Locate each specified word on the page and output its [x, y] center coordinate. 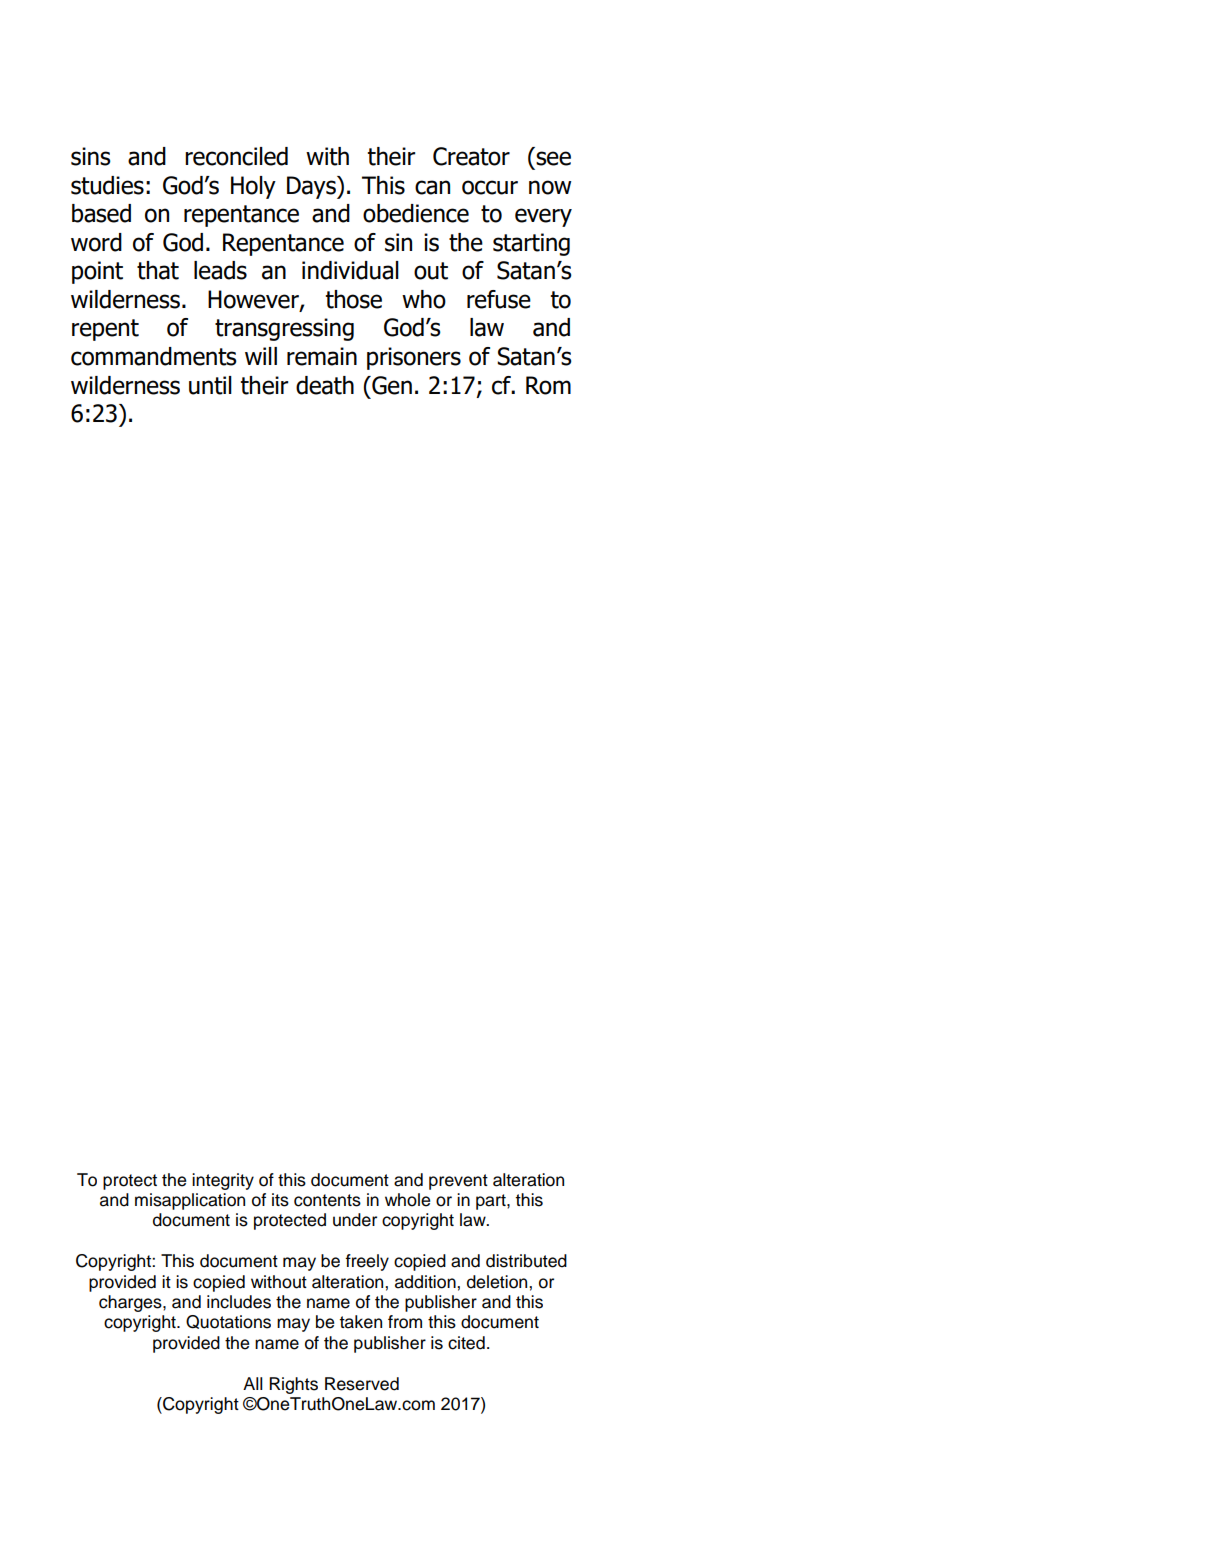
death [325, 385]
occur [490, 187]
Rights [293, 1385]
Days [312, 187]
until [210, 385]
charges [131, 1303]
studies [107, 185]
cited [466, 1343]
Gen [391, 385]
